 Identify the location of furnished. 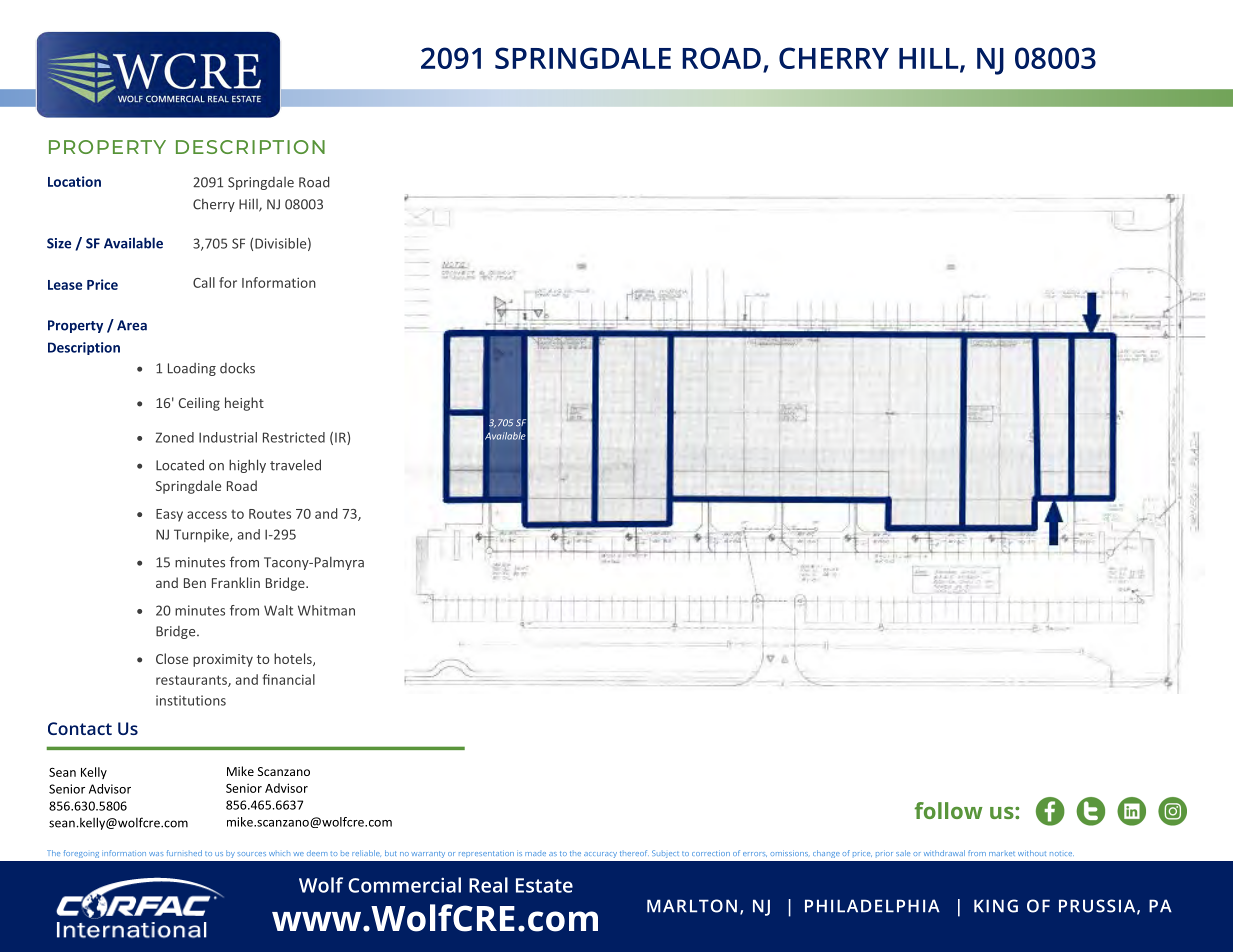
(184, 853).
